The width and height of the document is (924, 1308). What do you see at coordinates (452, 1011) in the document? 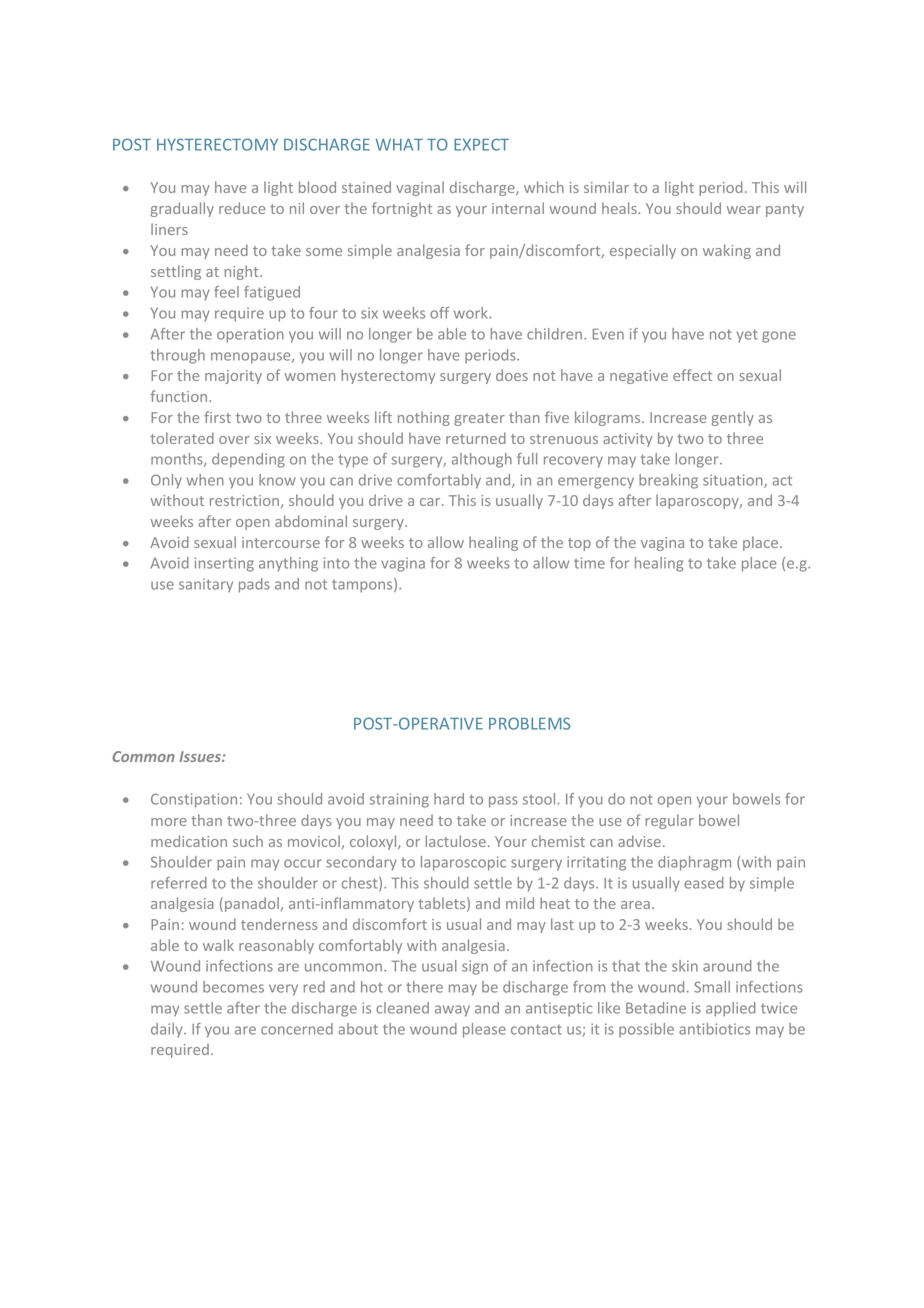
I see `away` at bounding box center [452, 1011].
